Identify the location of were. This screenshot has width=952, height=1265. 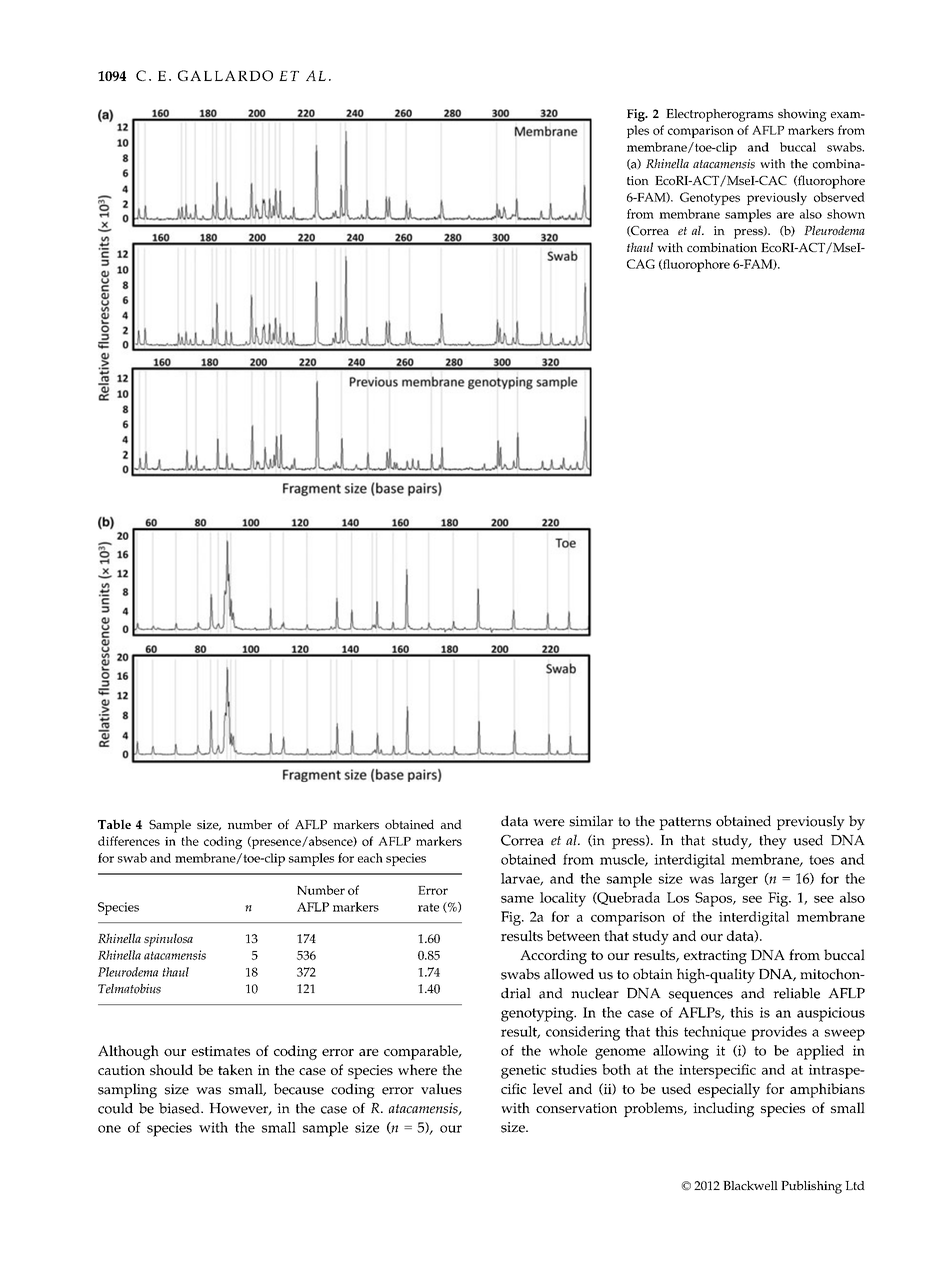
(549, 823).
